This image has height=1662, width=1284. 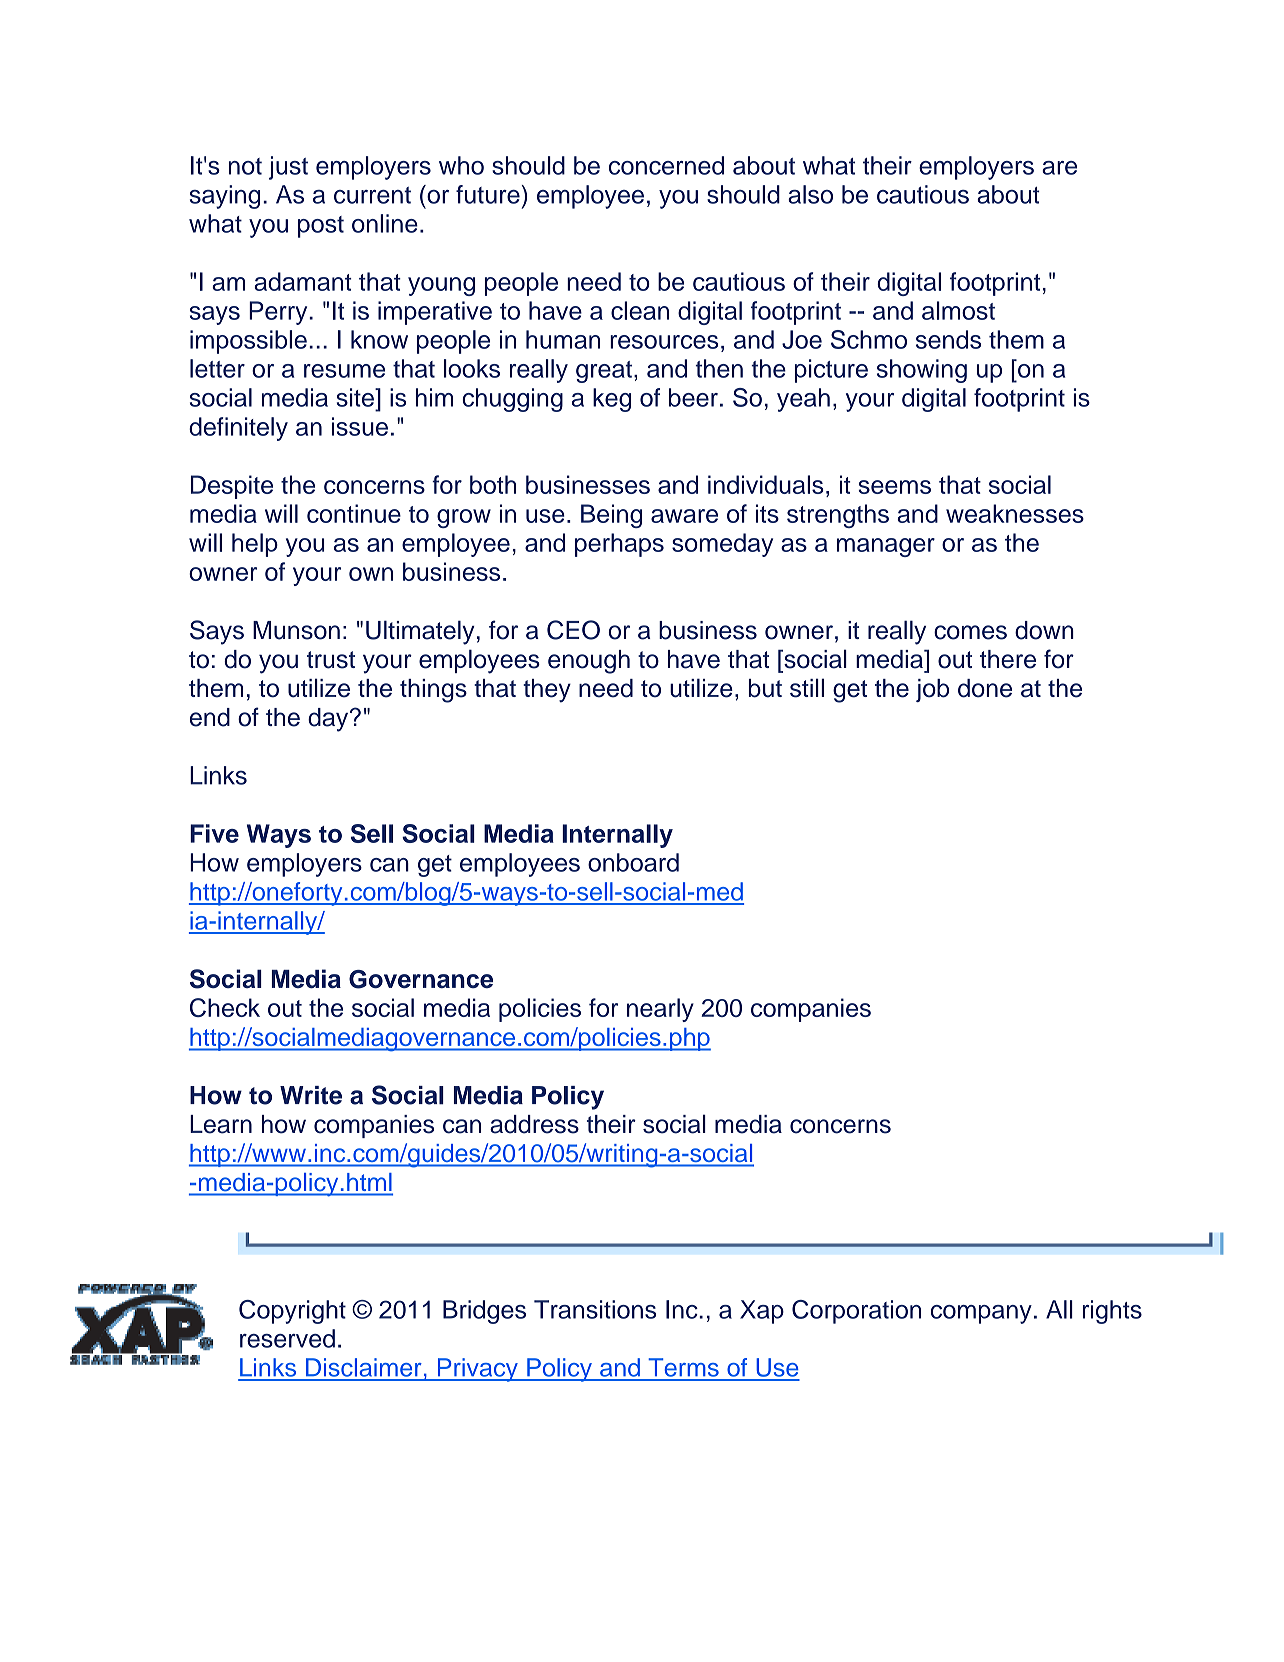 I want to click on onboard, so click(x=633, y=862).
